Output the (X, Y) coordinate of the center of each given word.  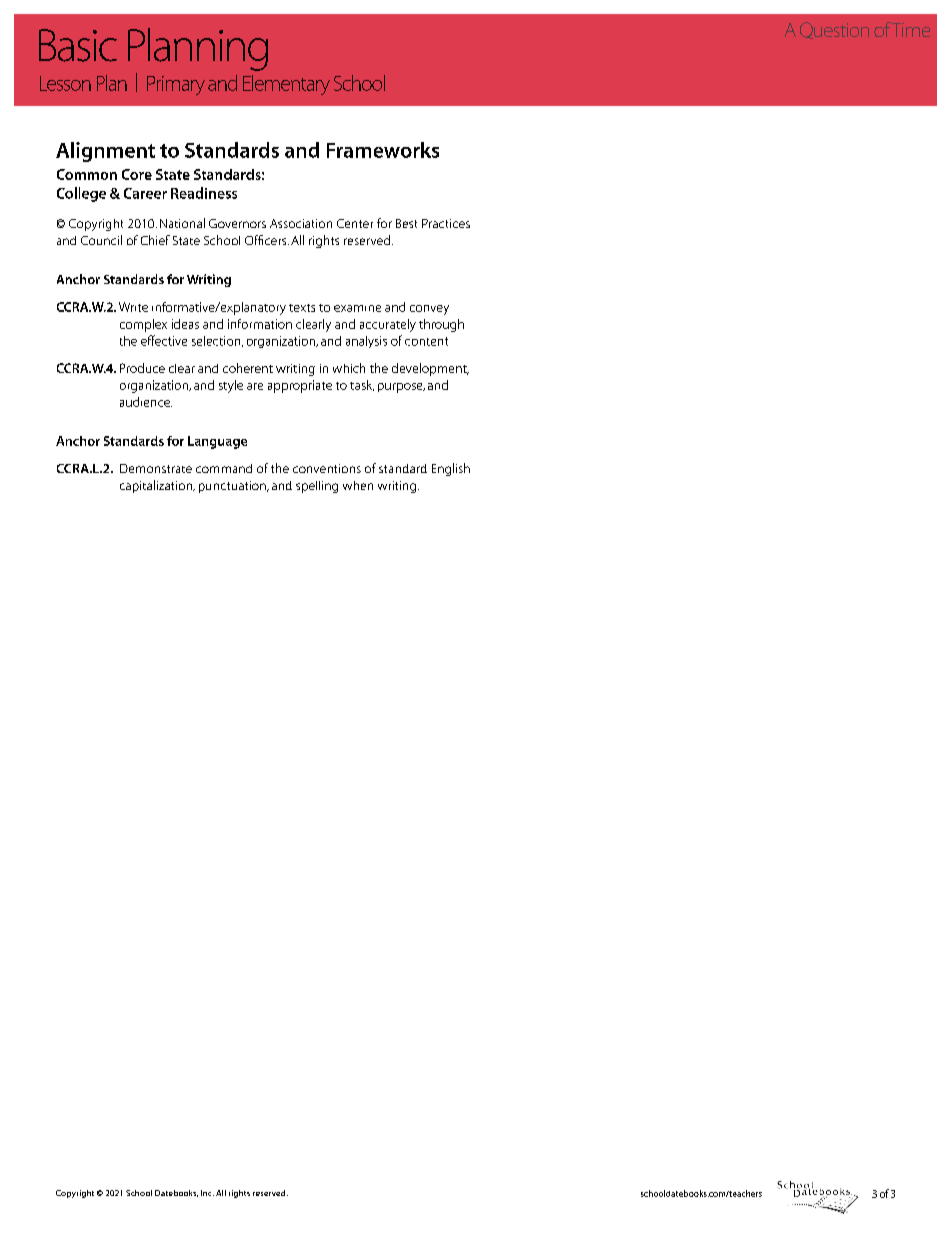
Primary (176, 85)
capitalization (157, 486)
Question (834, 30)
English (451, 469)
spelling (317, 487)
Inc (207, 1193)
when (358, 485)
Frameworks (383, 150)
